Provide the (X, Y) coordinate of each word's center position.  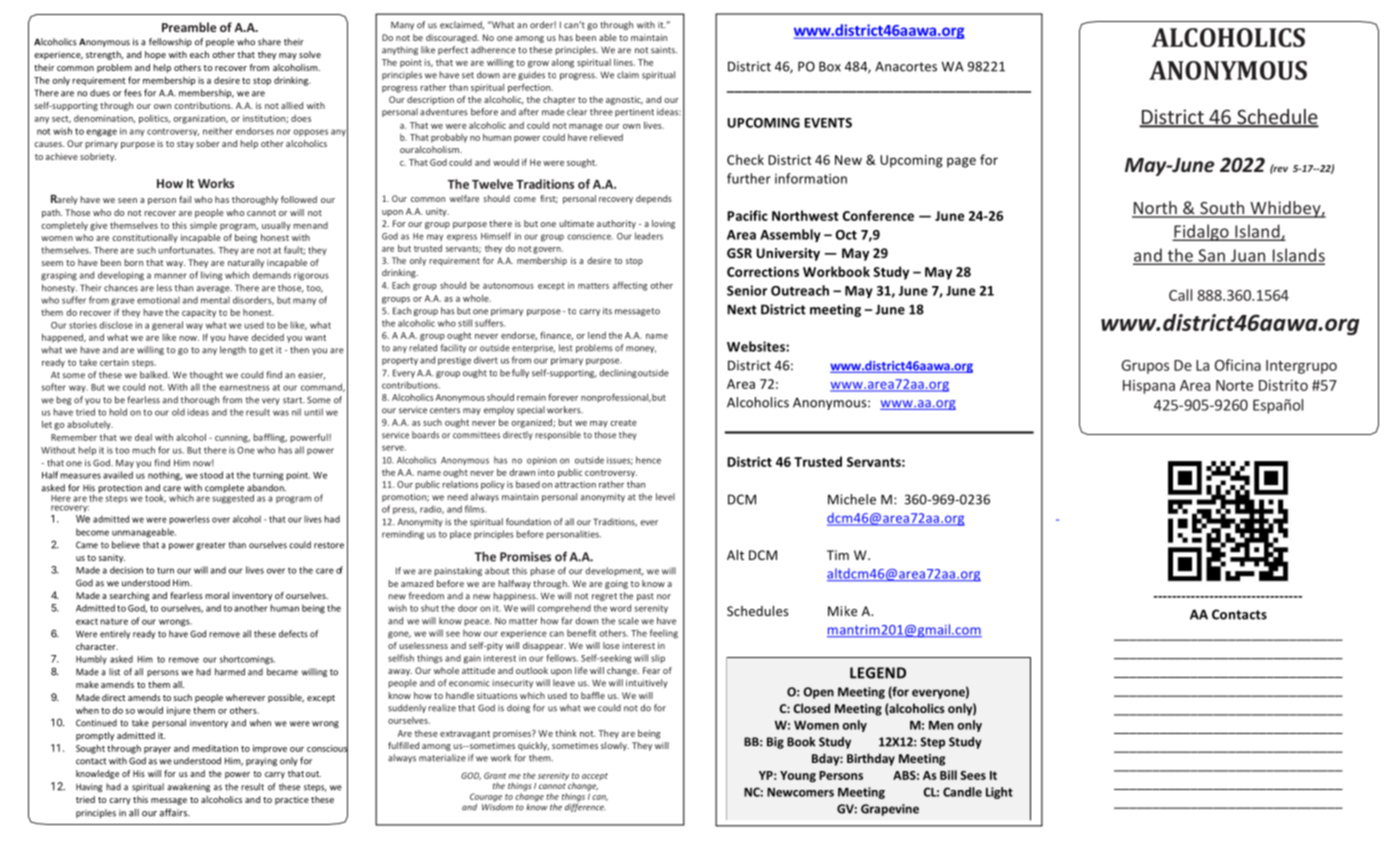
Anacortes (906, 66)
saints (664, 50)
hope (155, 55)
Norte (1234, 385)
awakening (189, 787)
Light (999, 793)
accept (595, 777)
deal (143, 437)
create (623, 423)
